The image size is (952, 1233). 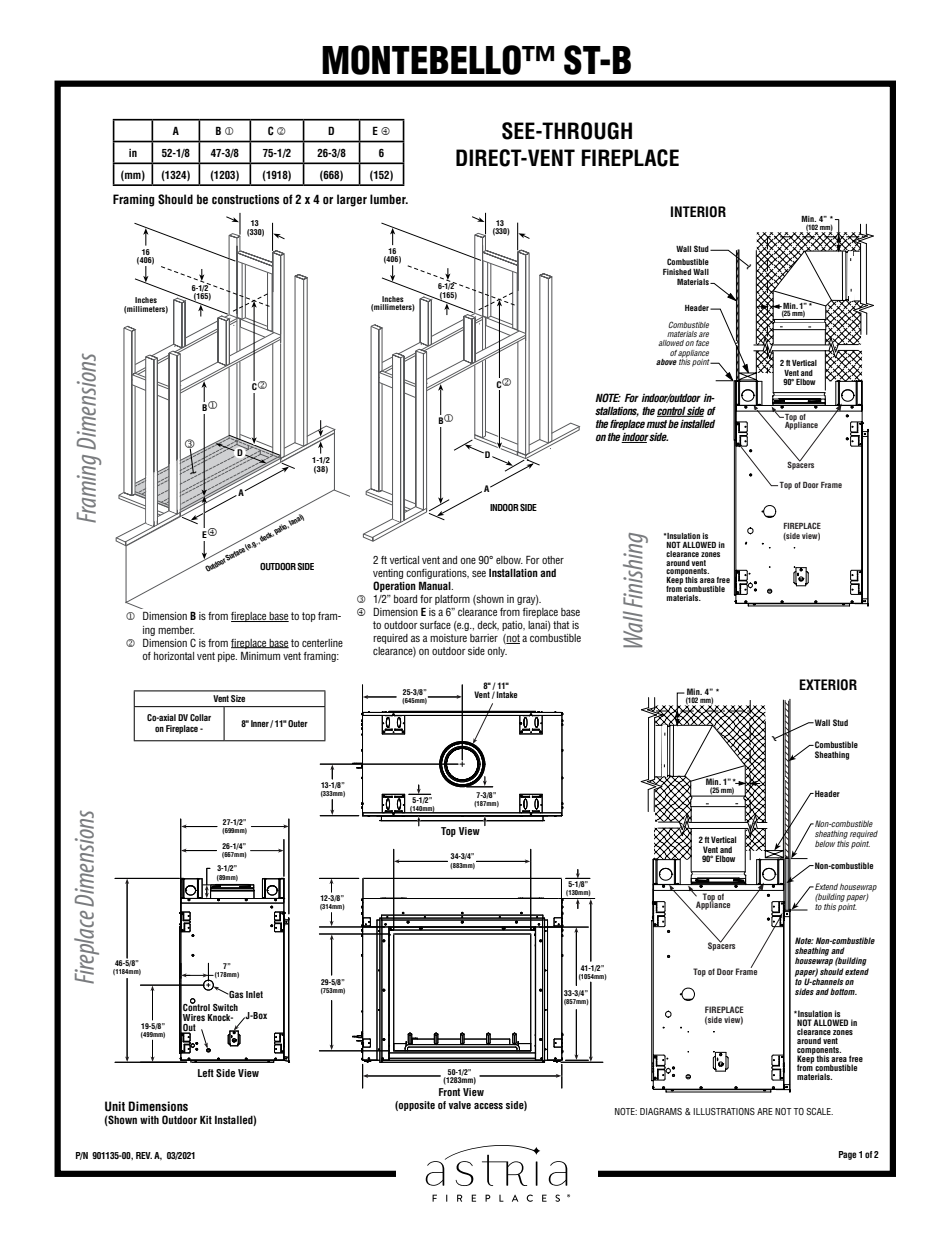 I want to click on platform, so click(x=452, y=600).
